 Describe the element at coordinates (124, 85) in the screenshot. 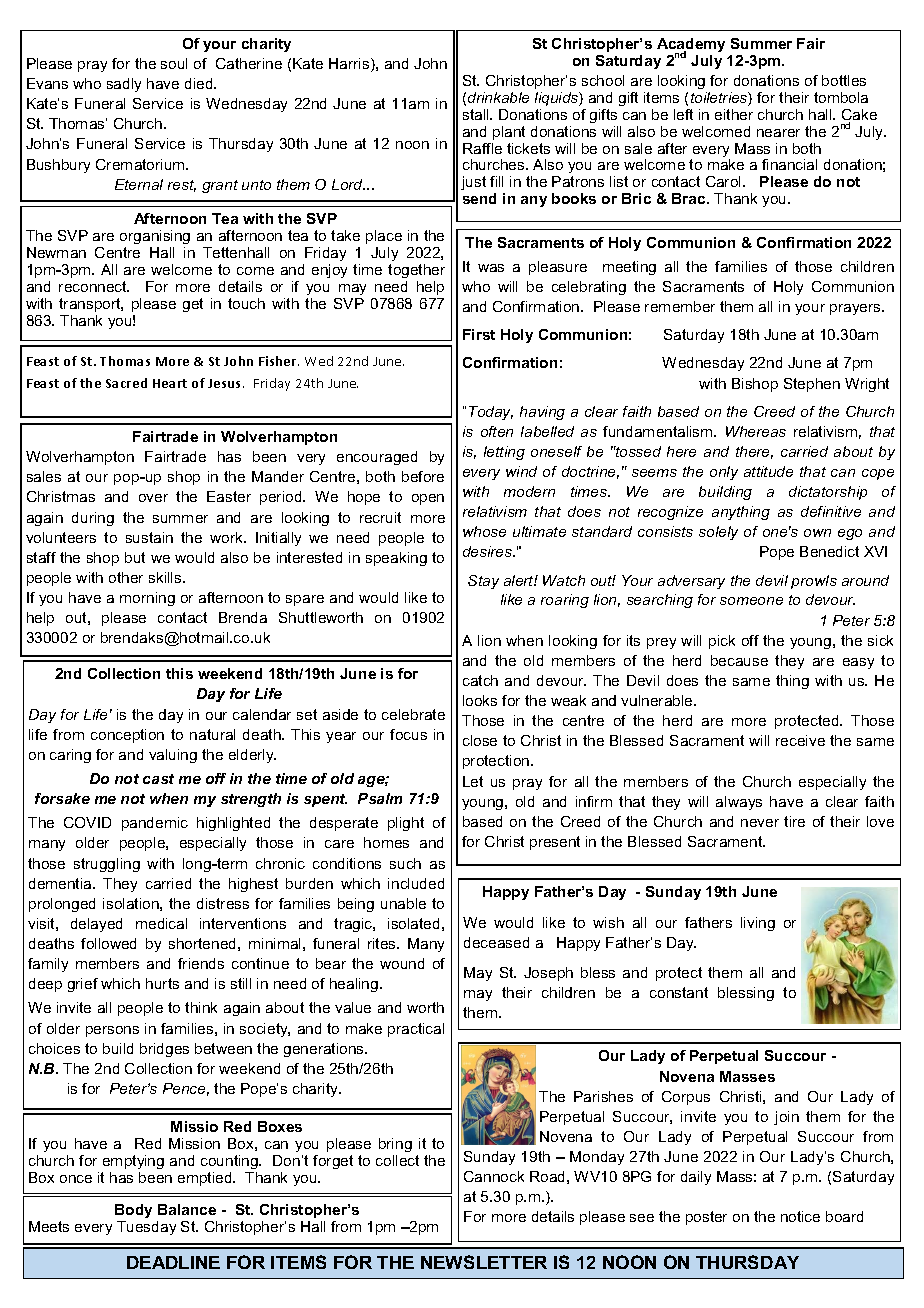

I see `sadly` at that location.
